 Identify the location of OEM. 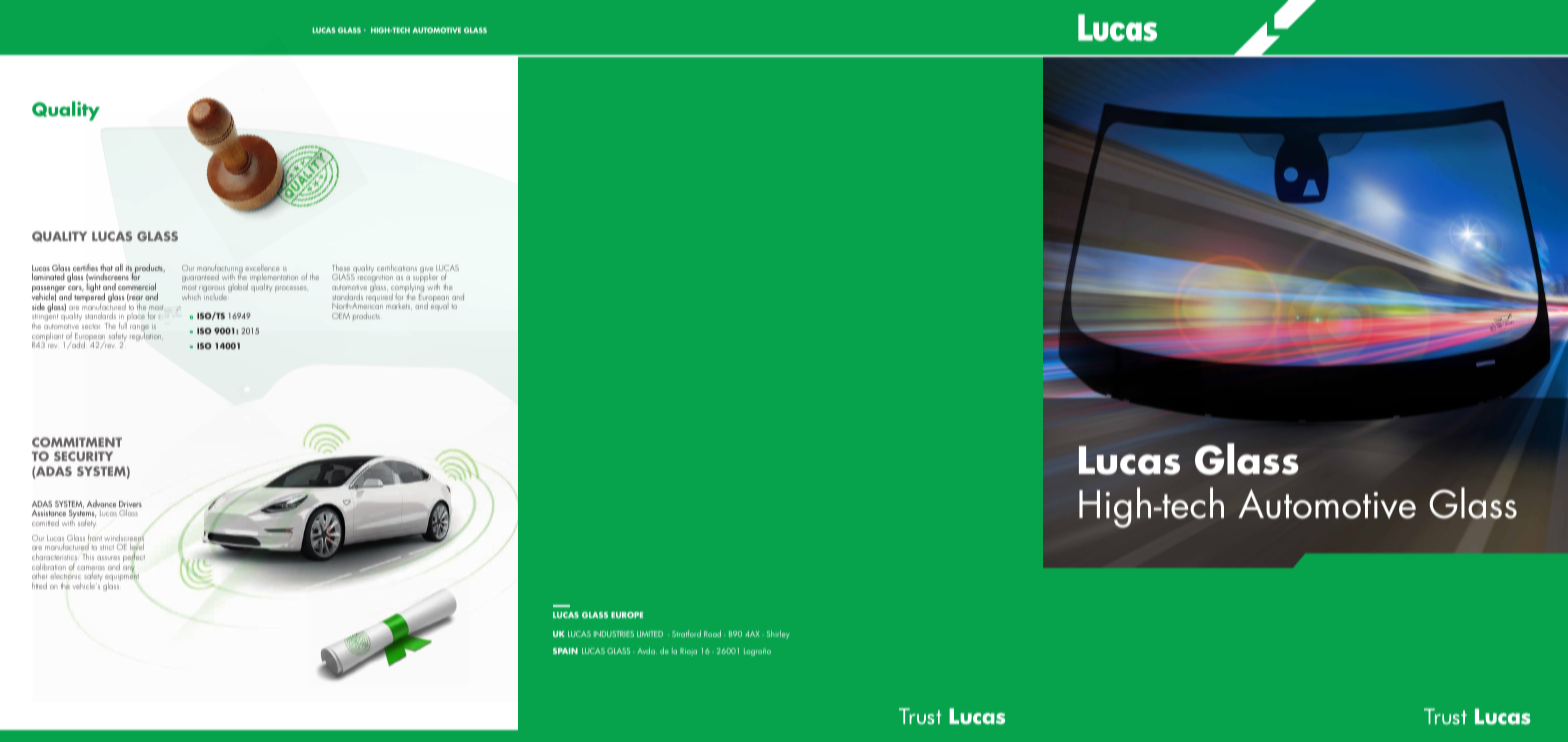
(341, 316).
